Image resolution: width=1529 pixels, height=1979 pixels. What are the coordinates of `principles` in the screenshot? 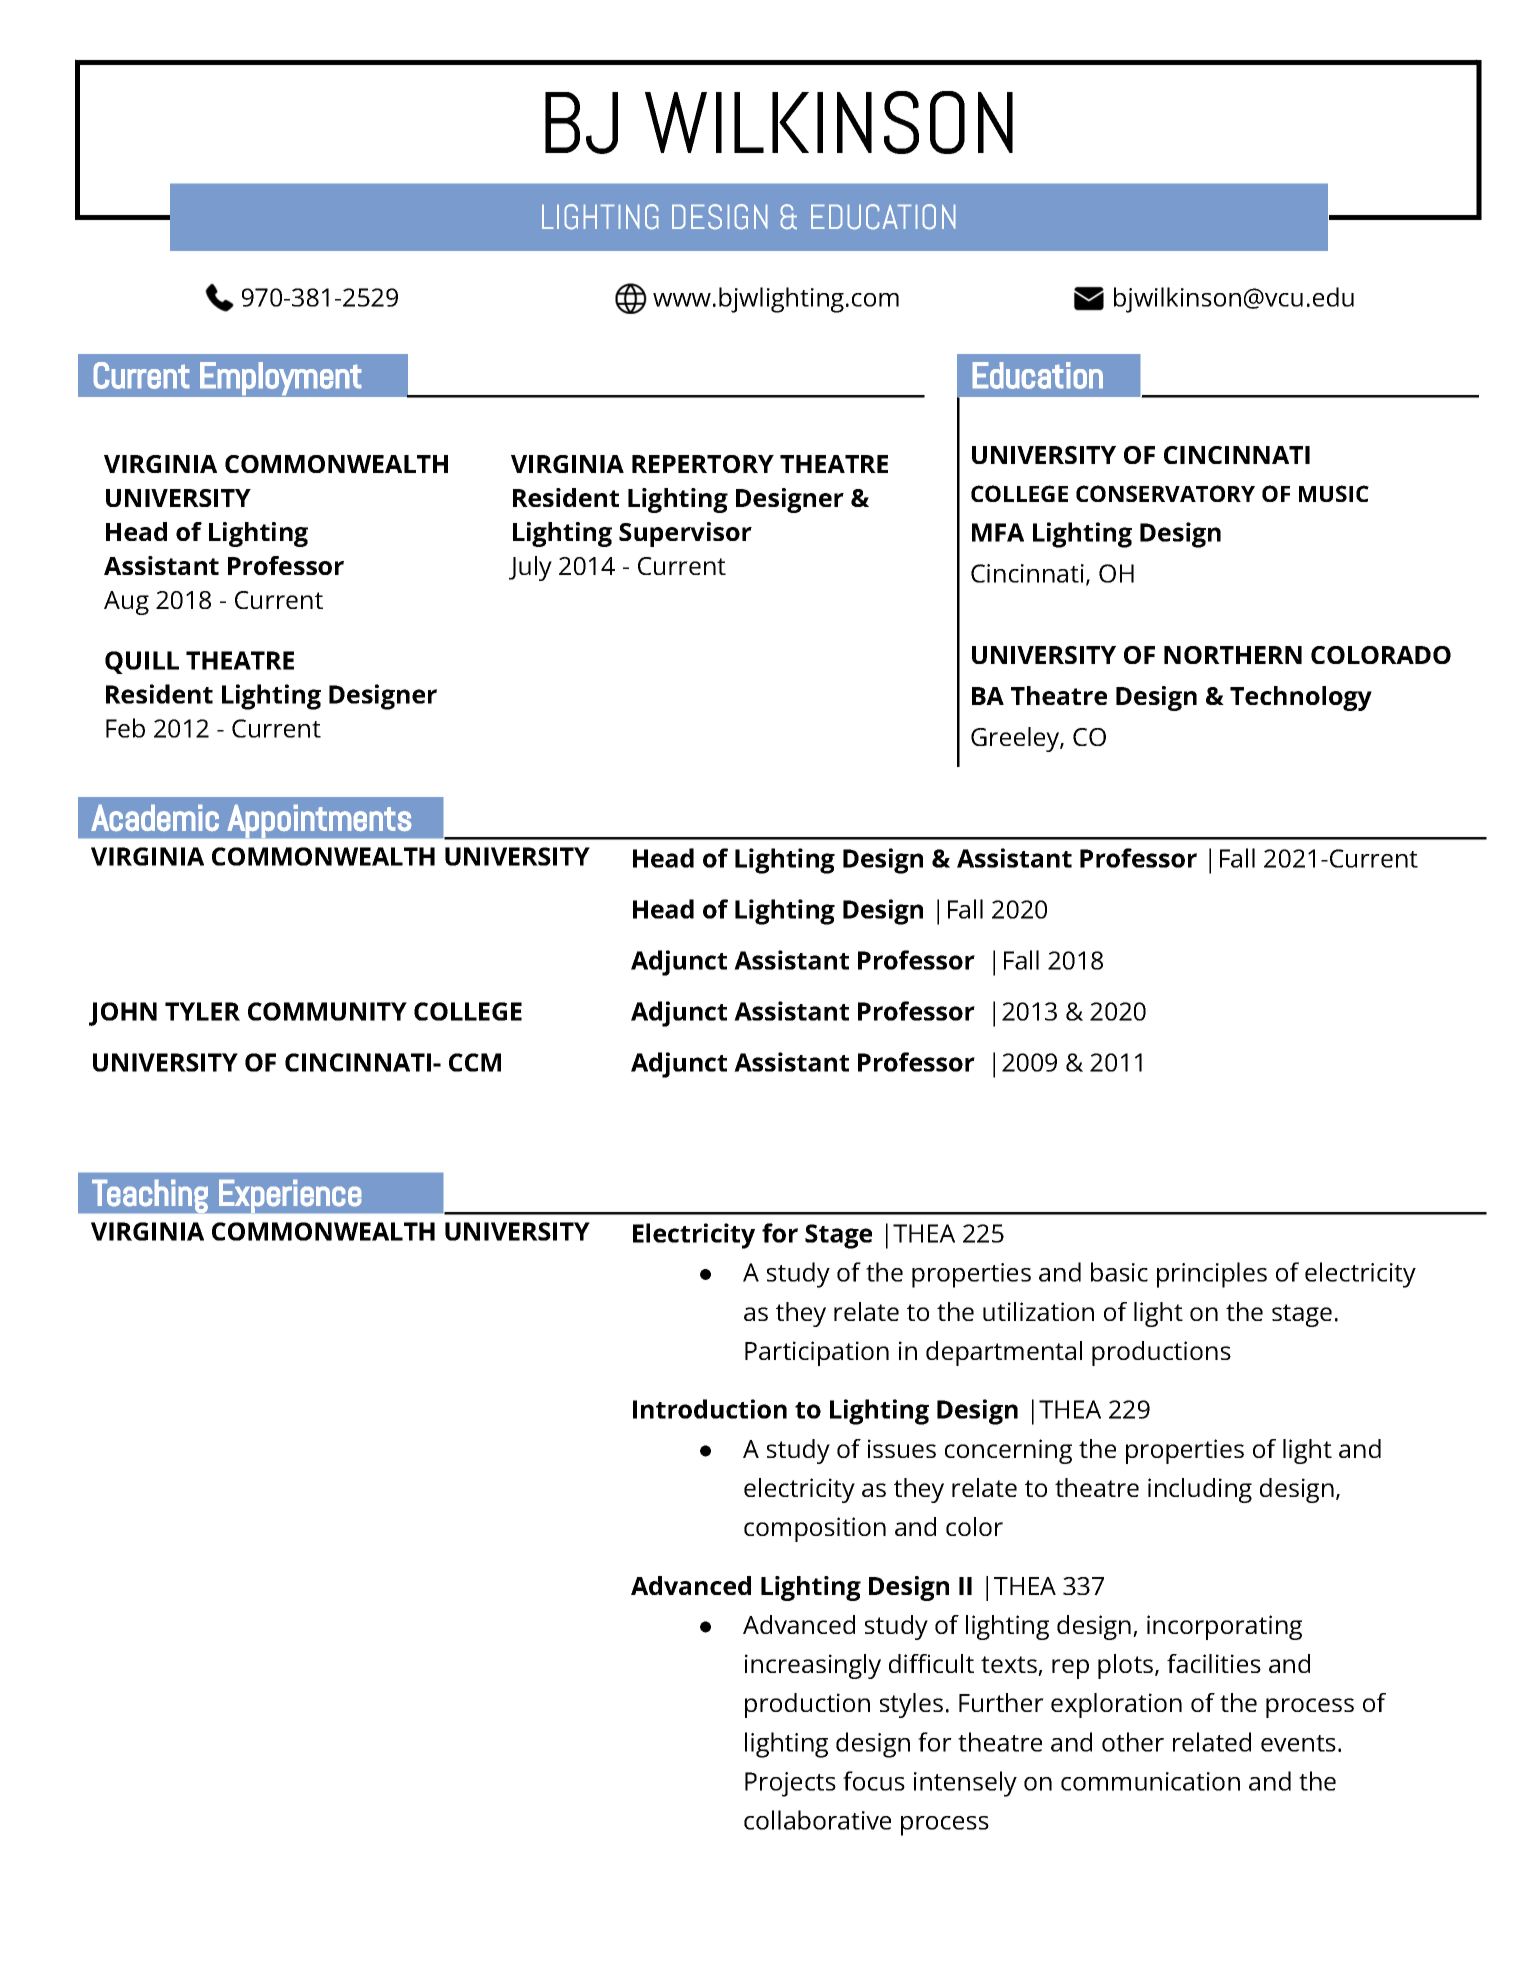 It's located at (1212, 1275).
